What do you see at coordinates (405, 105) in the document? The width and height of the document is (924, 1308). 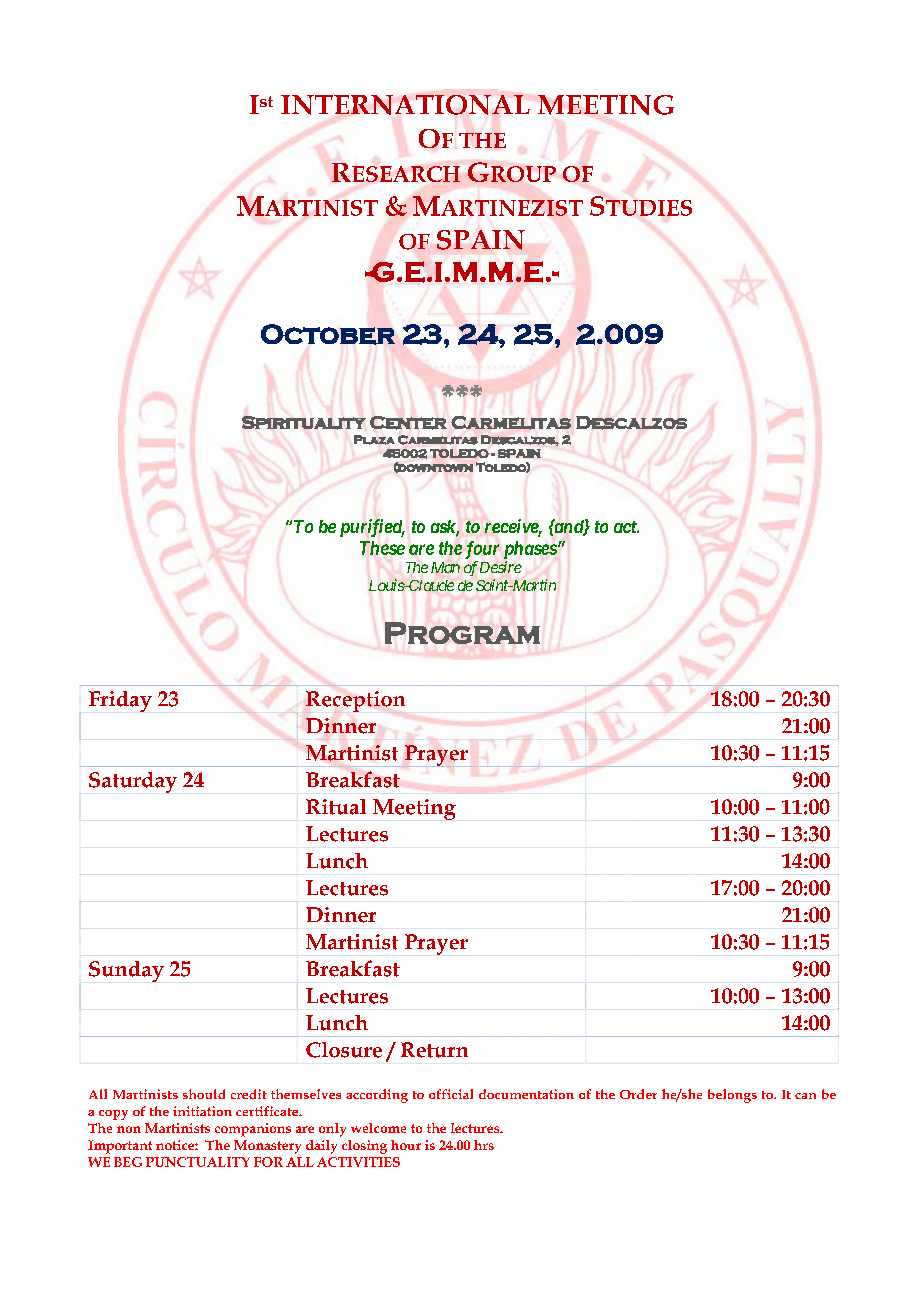 I see `INTERNATIONAL` at bounding box center [405, 105].
